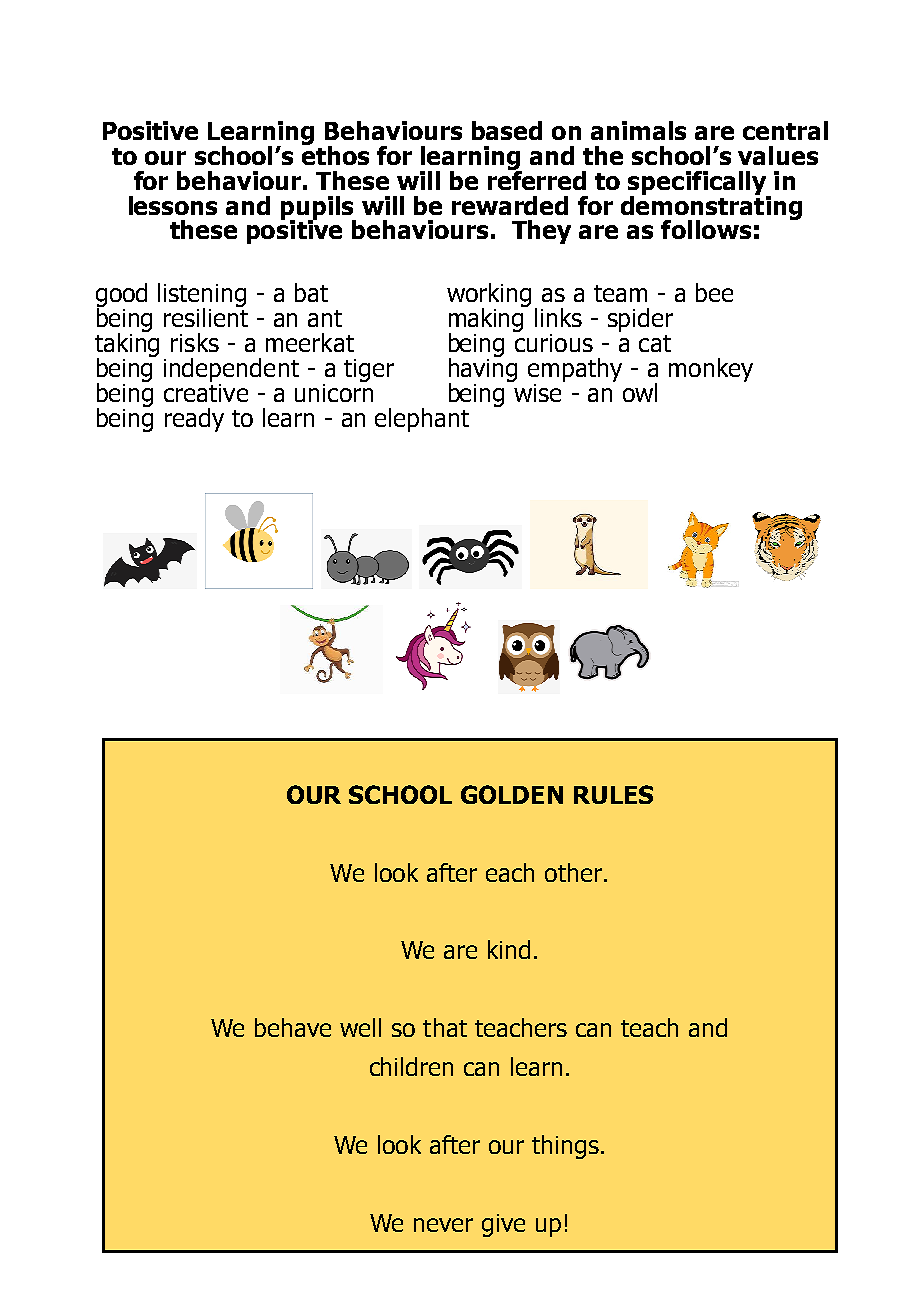 This screenshot has height=1308, width=924. What do you see at coordinates (503, 1225) in the screenshot?
I see `give` at bounding box center [503, 1225].
